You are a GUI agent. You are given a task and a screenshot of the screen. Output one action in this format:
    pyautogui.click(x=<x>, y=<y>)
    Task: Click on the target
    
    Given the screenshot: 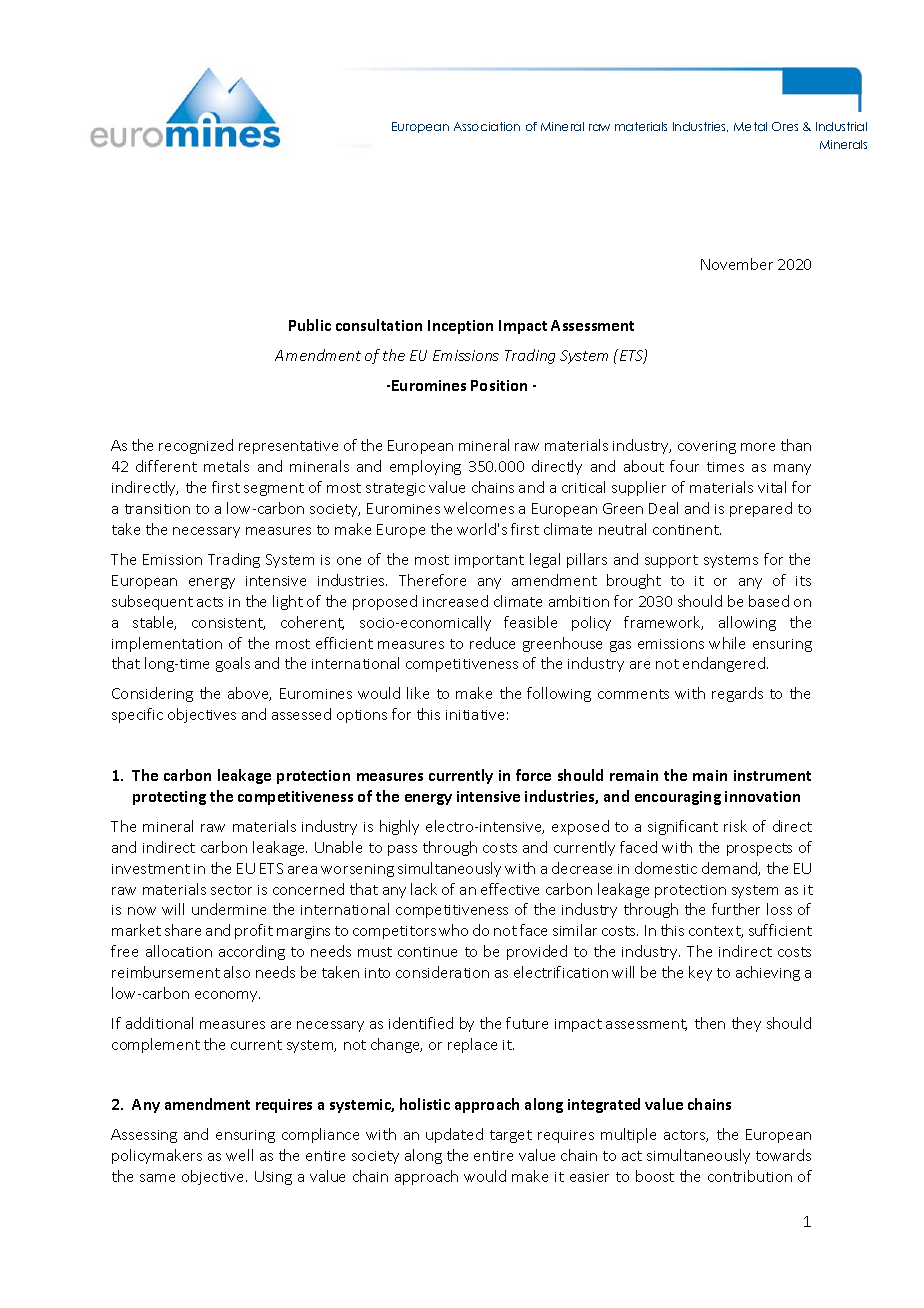 What is the action you would take?
    pyautogui.click(x=511, y=1136)
